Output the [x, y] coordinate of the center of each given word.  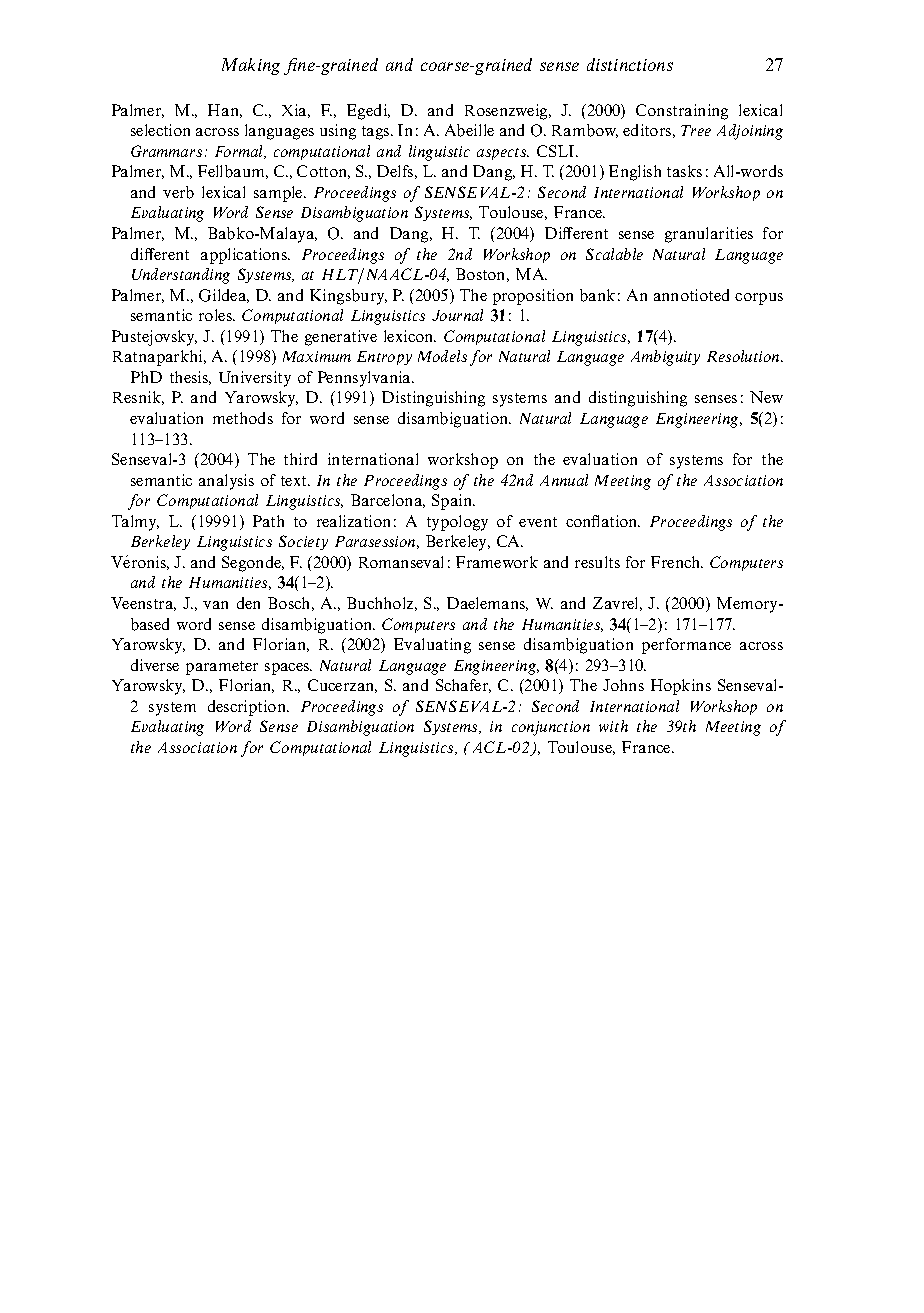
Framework [497, 562]
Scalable [614, 254]
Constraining [682, 112]
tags [377, 133]
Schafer [463, 686]
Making [251, 66]
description [248, 708]
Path [268, 521]
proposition [533, 297]
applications [245, 256]
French [677, 562]
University [255, 379]
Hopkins [681, 687]
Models [442, 356]
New [766, 397]
